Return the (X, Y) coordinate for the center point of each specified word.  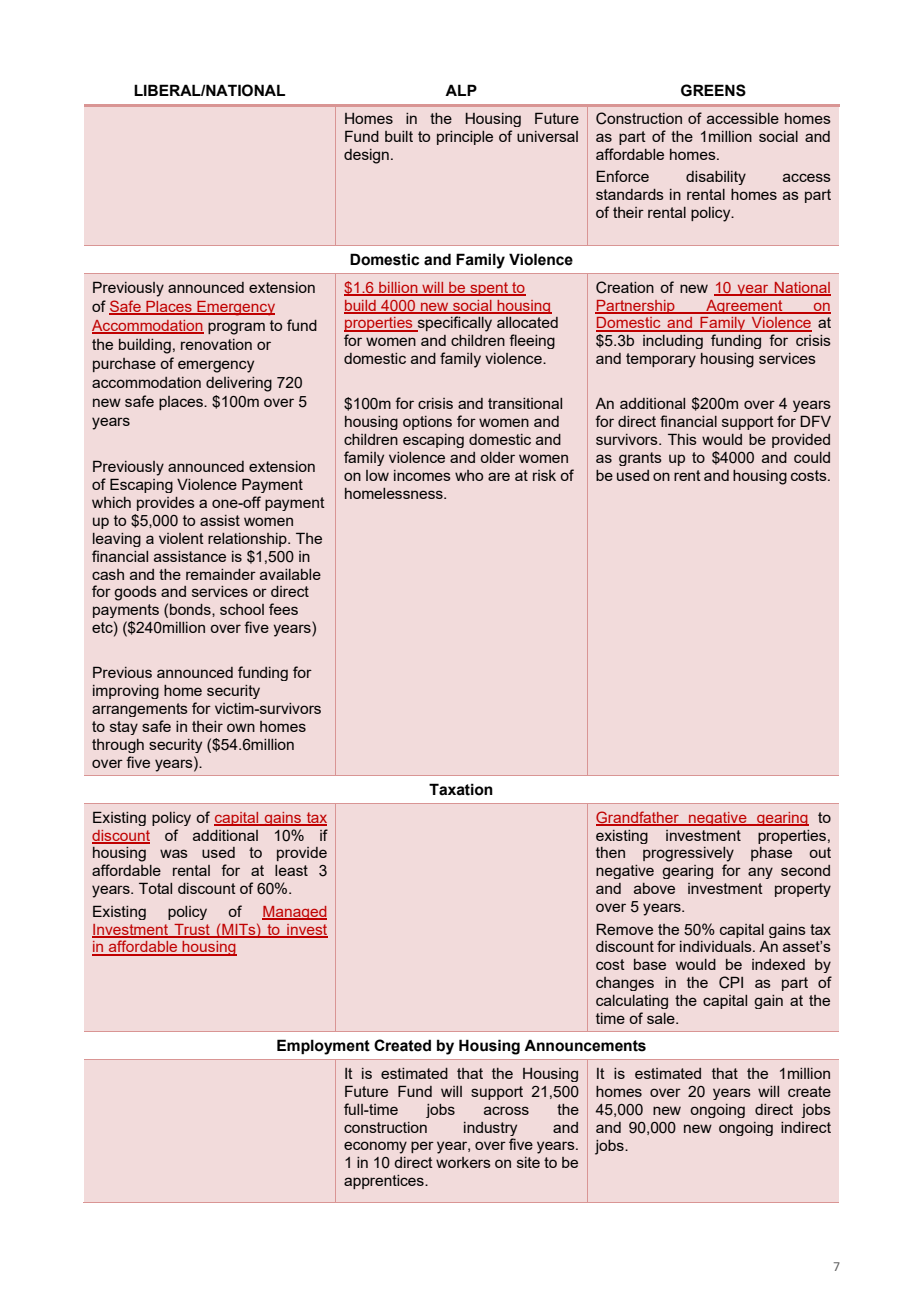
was (174, 853)
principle (465, 138)
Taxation (461, 789)
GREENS (713, 90)
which (111, 502)
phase (771, 854)
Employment (323, 1047)
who (469, 475)
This (682, 439)
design (366, 156)
